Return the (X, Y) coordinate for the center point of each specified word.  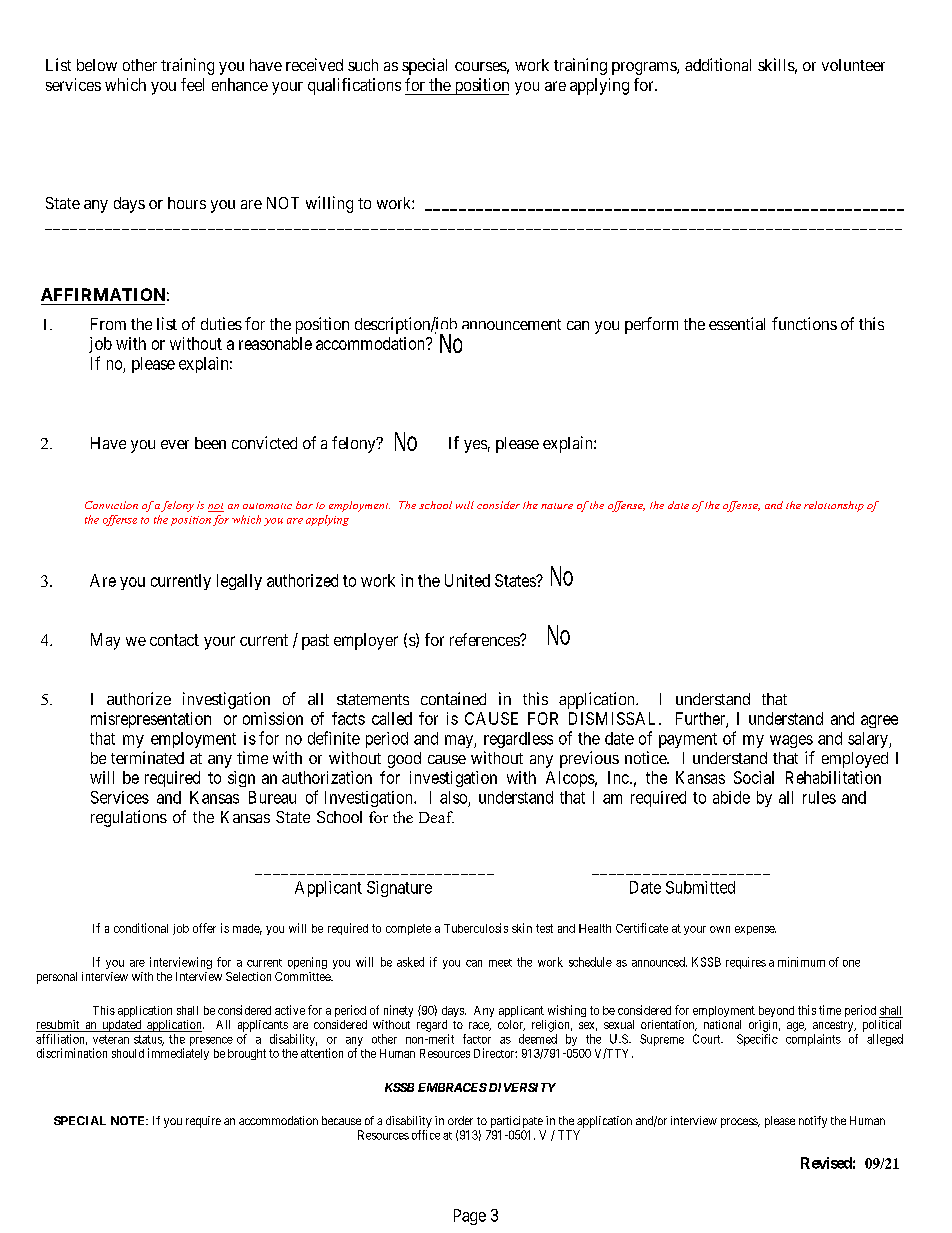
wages (791, 741)
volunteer (853, 65)
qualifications (354, 86)
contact (174, 640)
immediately (178, 1054)
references (485, 639)
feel (192, 84)
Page (470, 1217)
